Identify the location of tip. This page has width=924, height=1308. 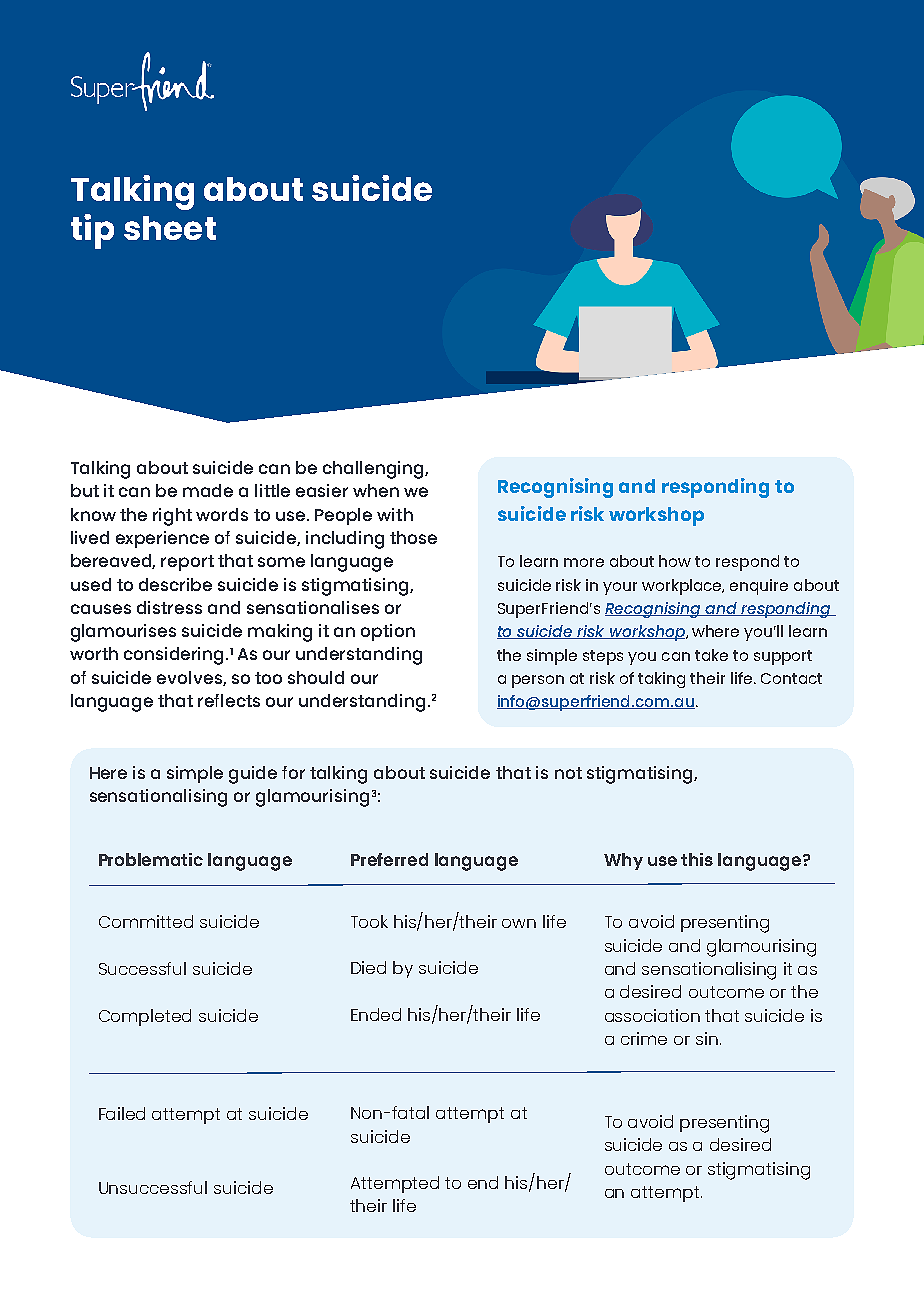
(92, 231).
